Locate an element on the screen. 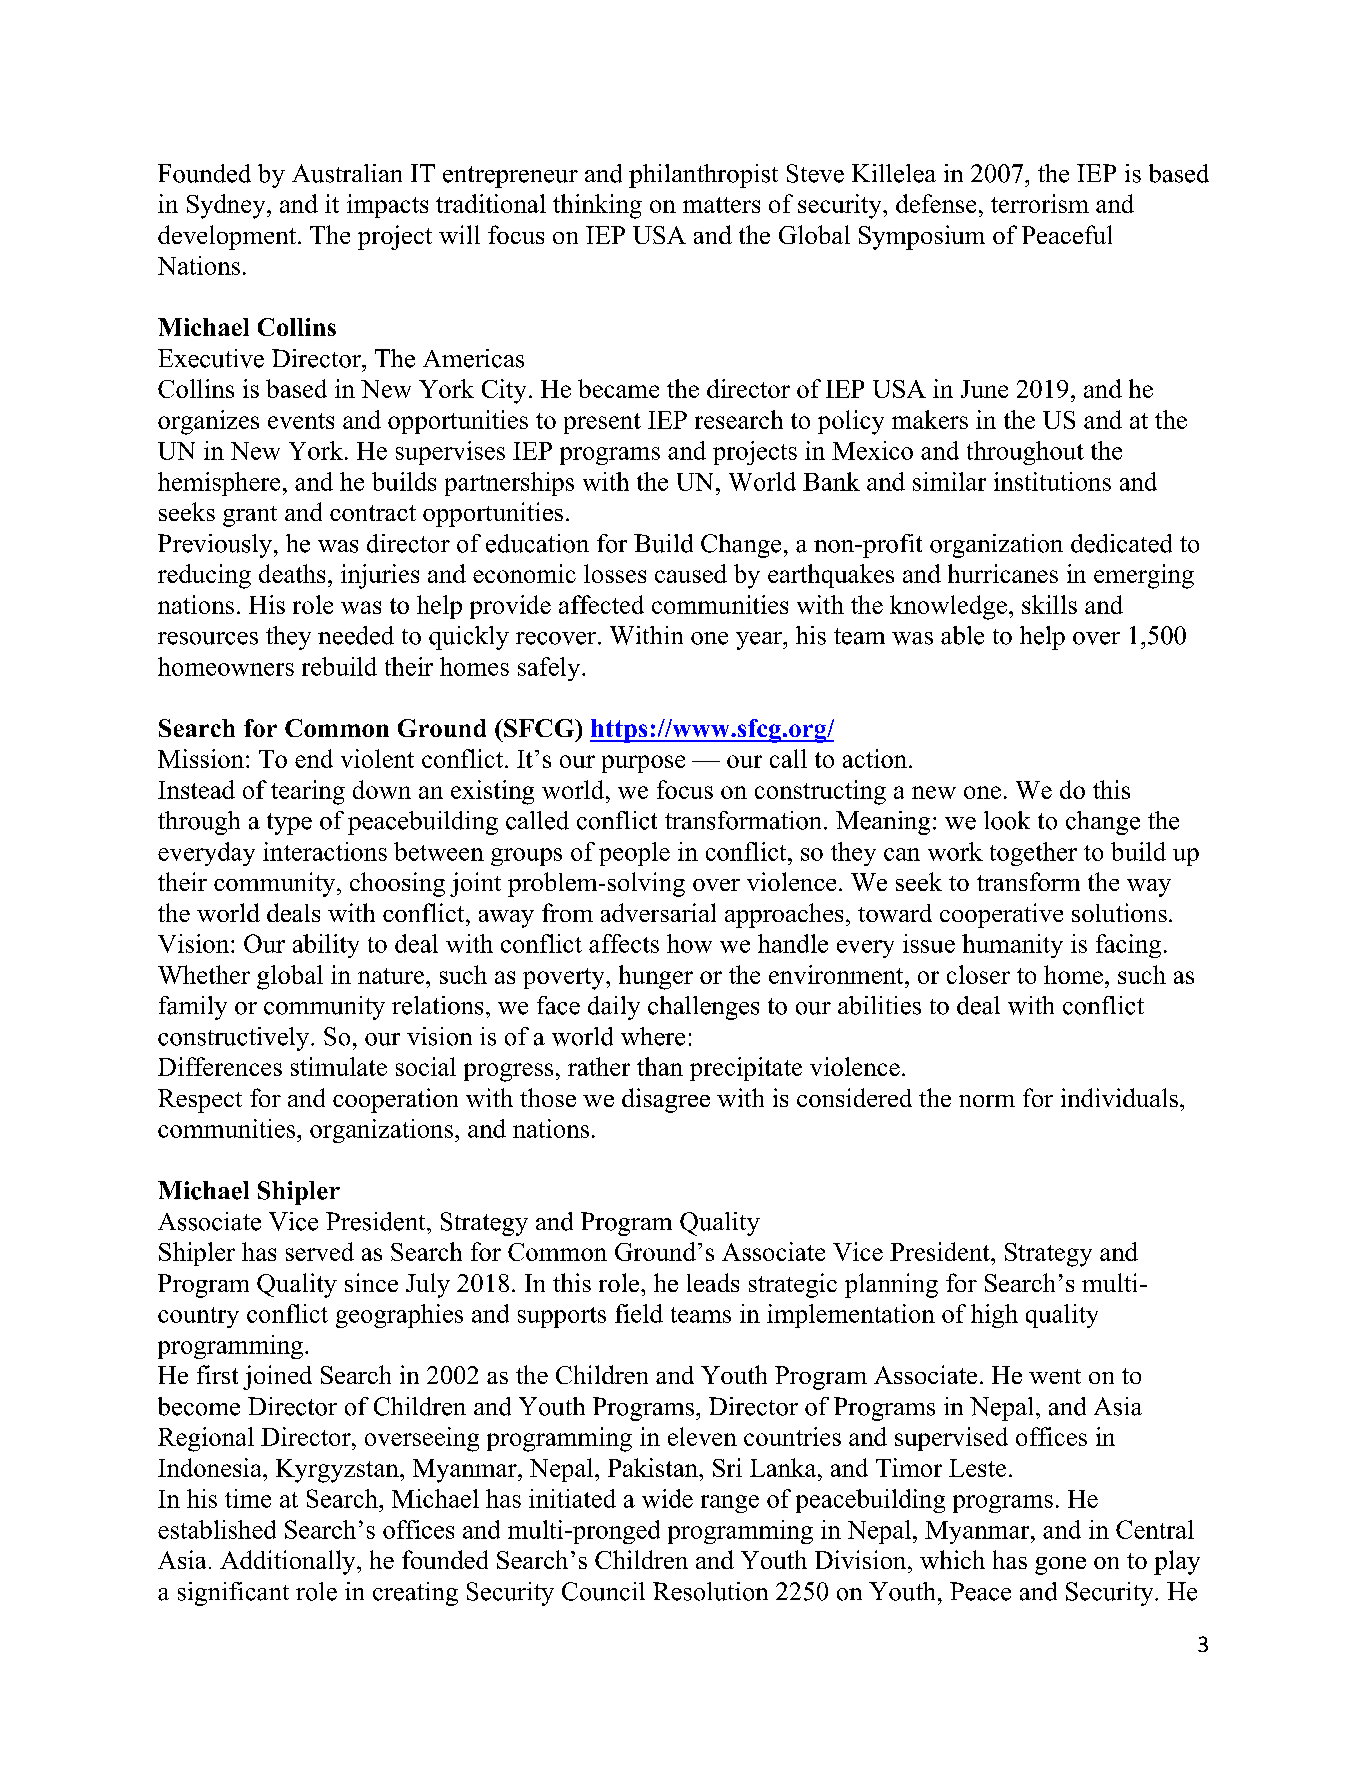 Image resolution: width=1367 pixels, height=1769 pixels. Additionally is located at coordinates (289, 1562).
